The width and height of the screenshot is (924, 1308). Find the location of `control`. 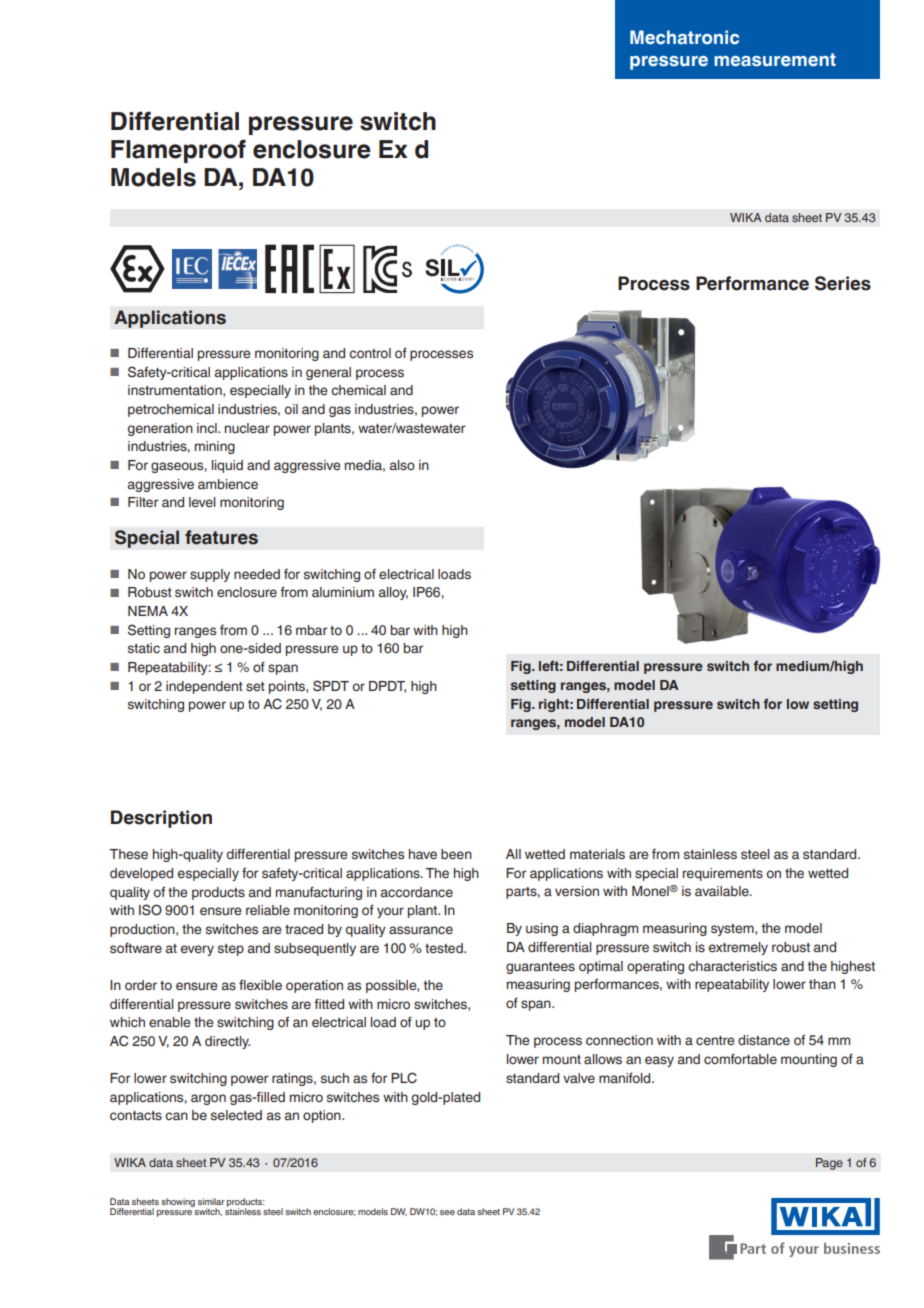

control is located at coordinates (370, 353).
